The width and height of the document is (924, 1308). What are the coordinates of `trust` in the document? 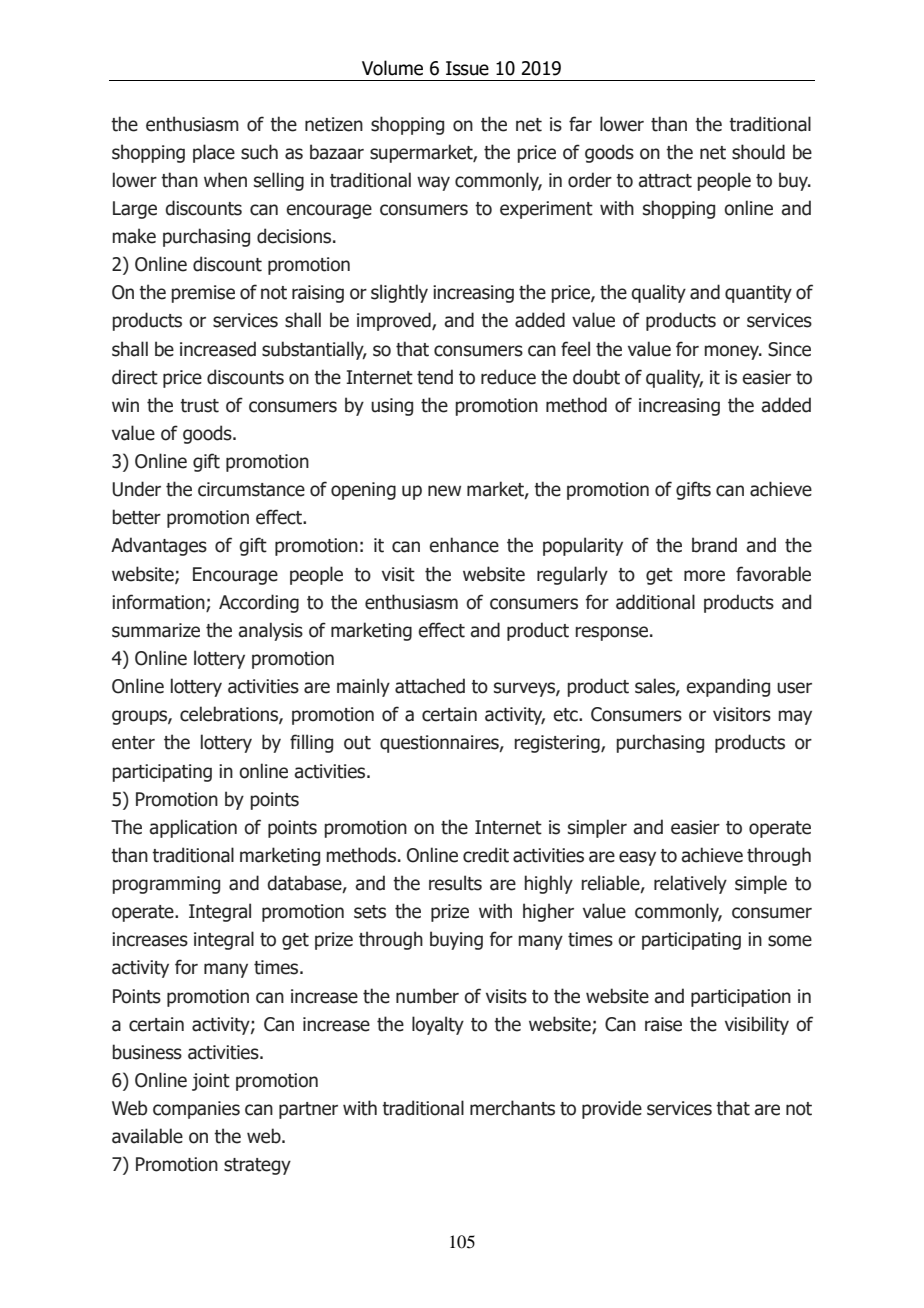 It's located at (199, 406).
